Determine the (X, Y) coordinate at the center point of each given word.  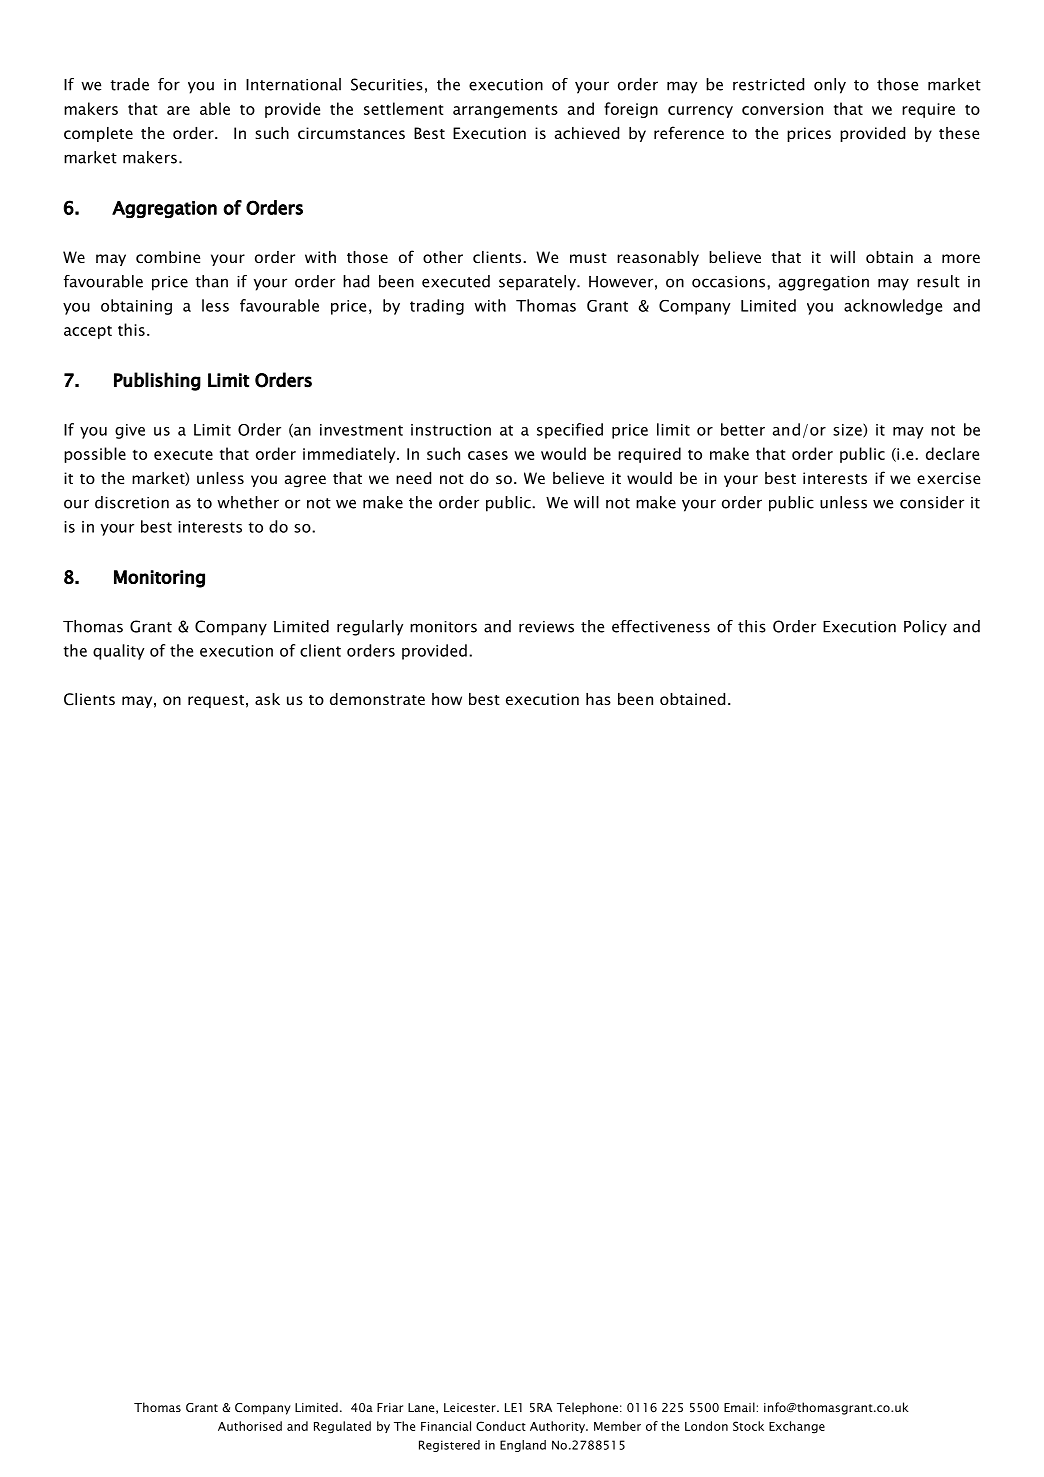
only (830, 86)
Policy (925, 628)
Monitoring (159, 579)
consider (932, 502)
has (598, 699)
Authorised (250, 1426)
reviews (546, 627)
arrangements (505, 111)
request (216, 701)
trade (129, 84)
